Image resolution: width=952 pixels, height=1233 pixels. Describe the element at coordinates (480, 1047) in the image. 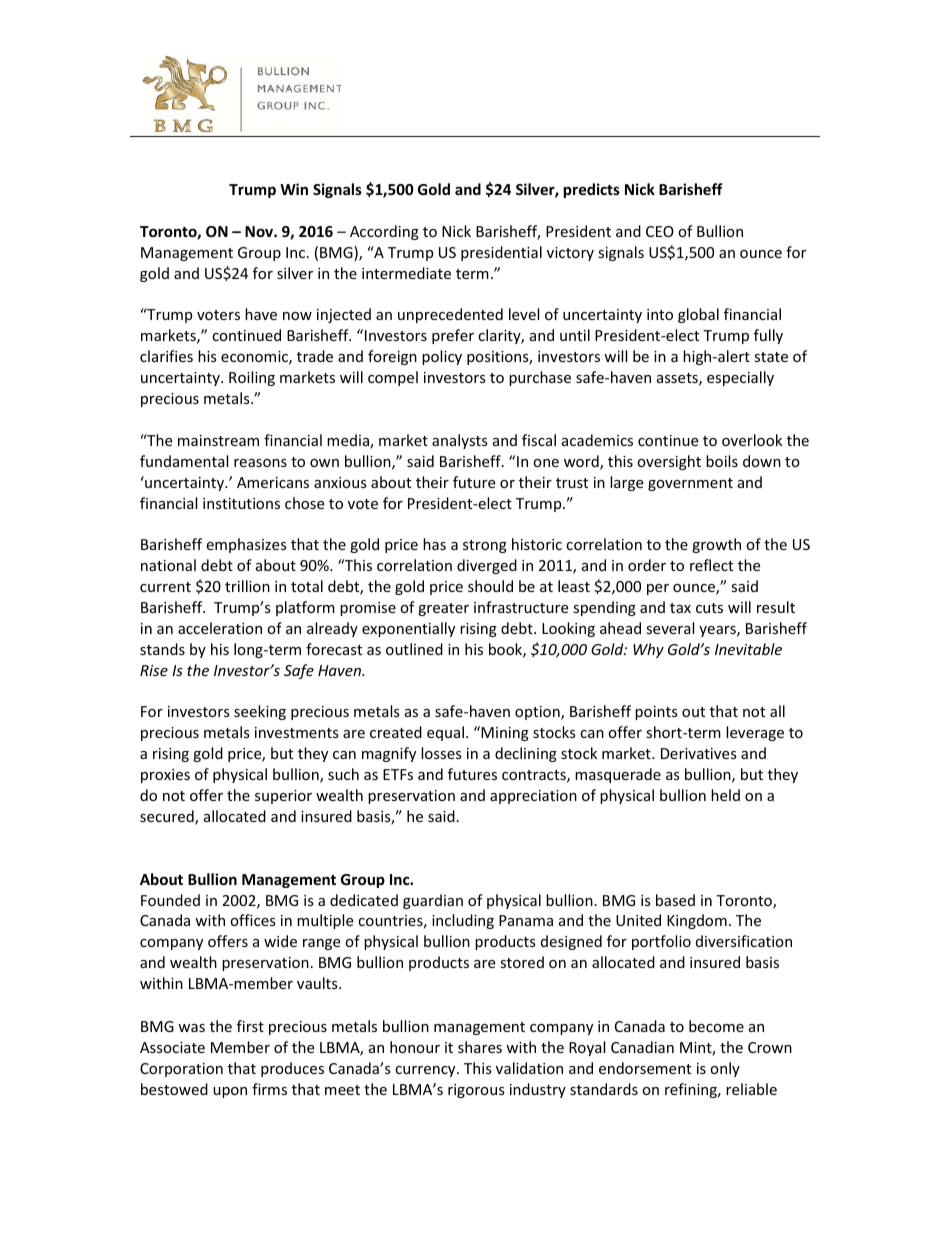

I see `shares` at that location.
